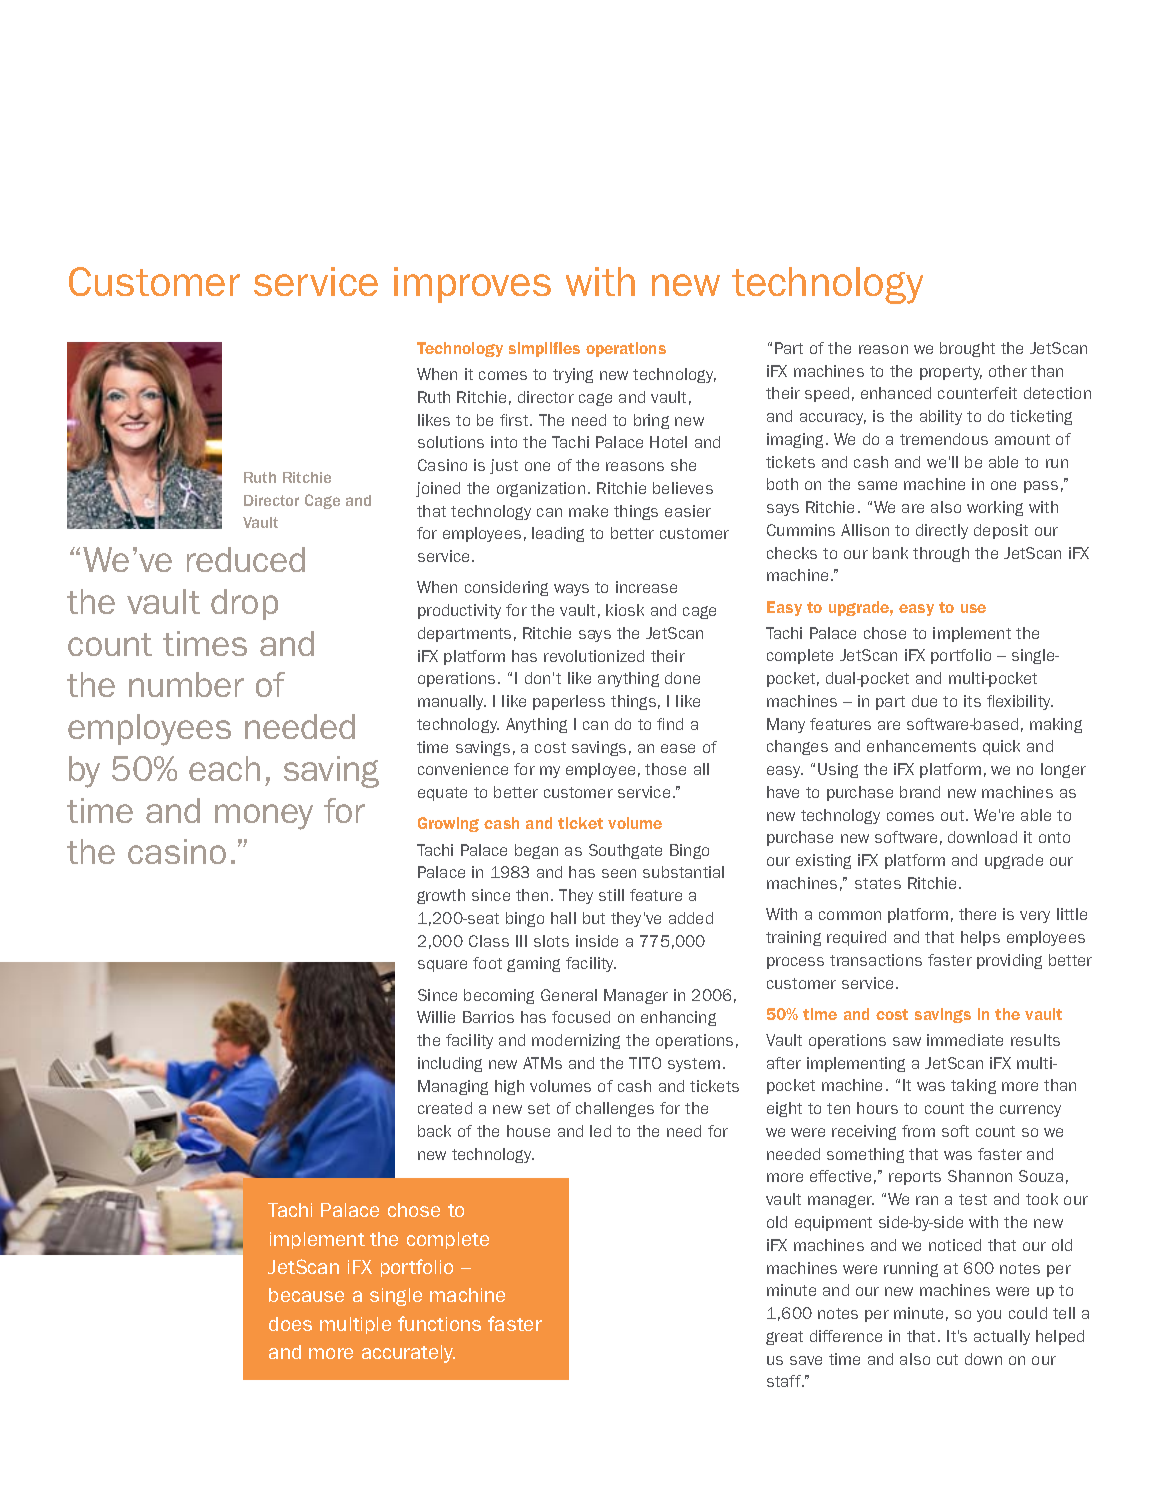 This image has height=1502, width=1161. I want to click on simplifies, so click(544, 349).
